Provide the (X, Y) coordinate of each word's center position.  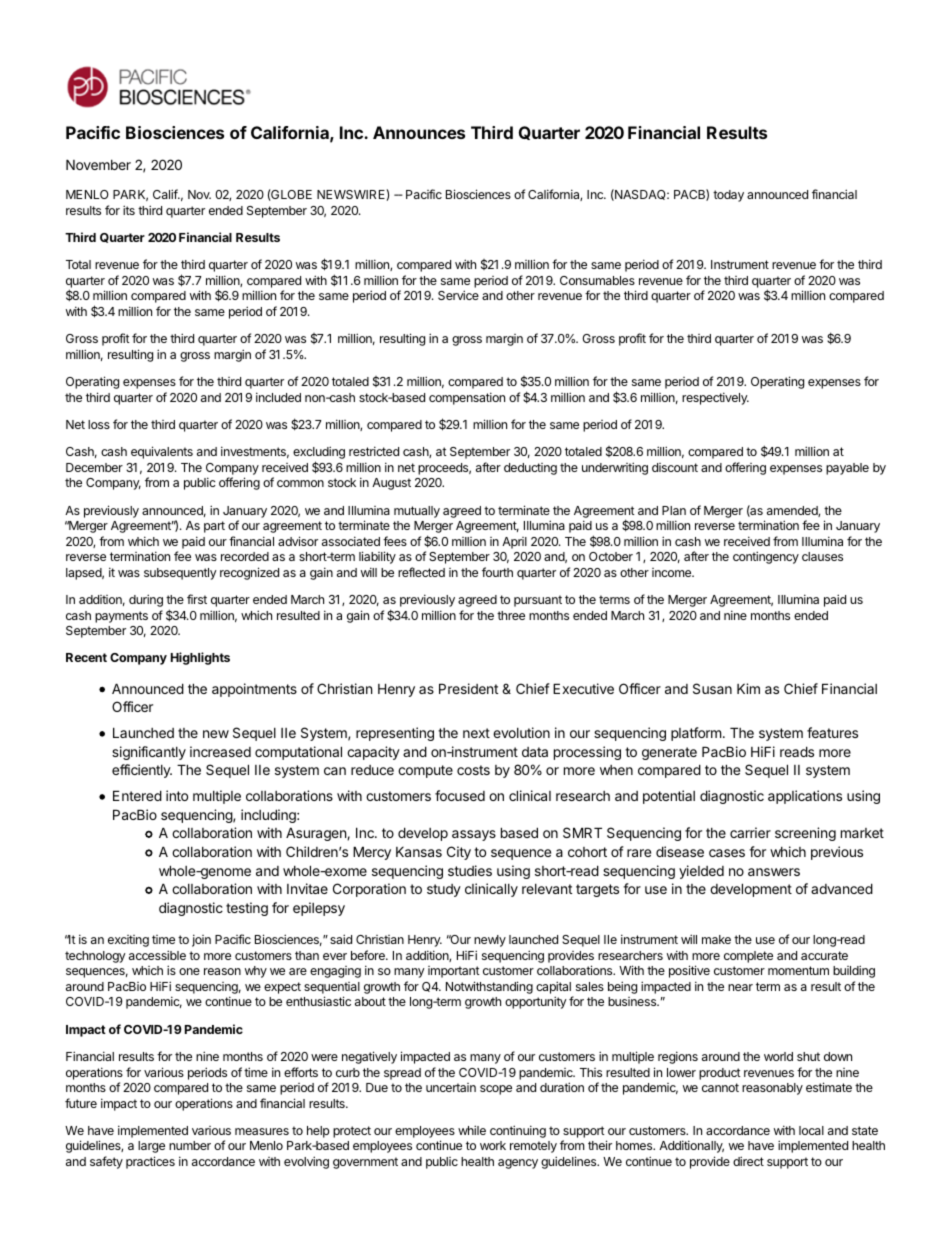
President (468, 688)
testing (247, 909)
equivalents (162, 452)
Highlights (200, 658)
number (190, 1145)
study (444, 890)
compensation (467, 398)
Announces (419, 132)
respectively (715, 398)
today (728, 196)
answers (774, 872)
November (98, 164)
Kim (748, 688)
